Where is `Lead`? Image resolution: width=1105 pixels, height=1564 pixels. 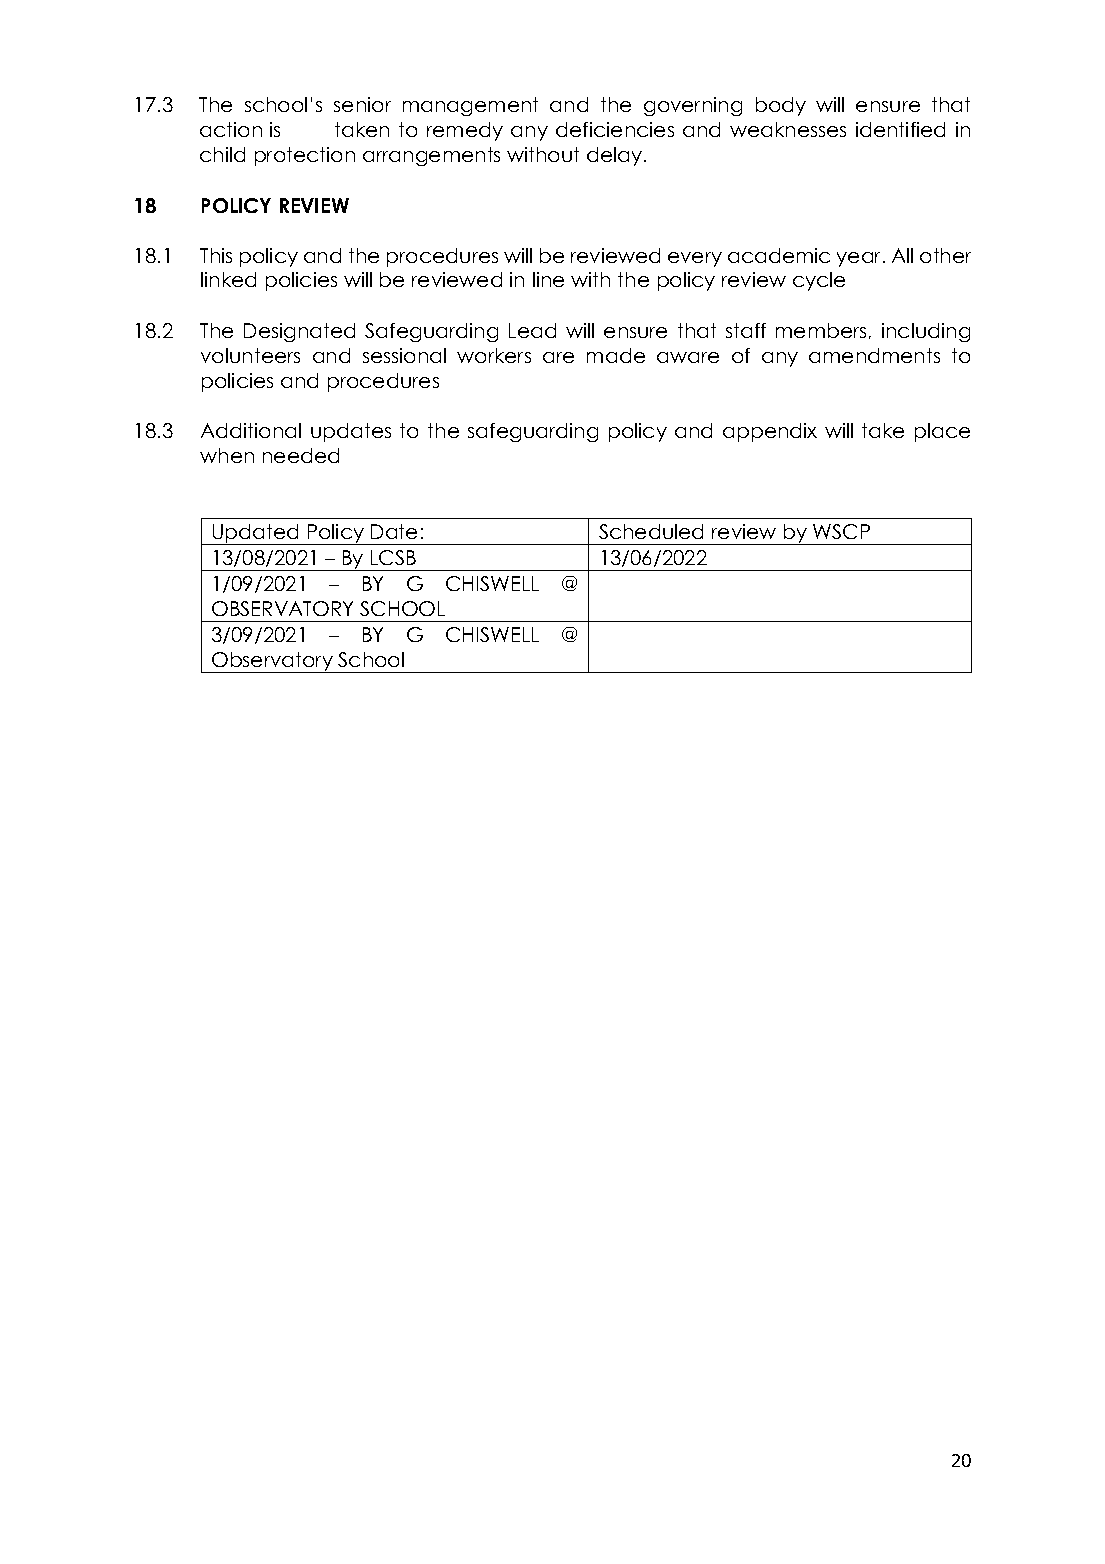 Lead is located at coordinates (532, 330).
